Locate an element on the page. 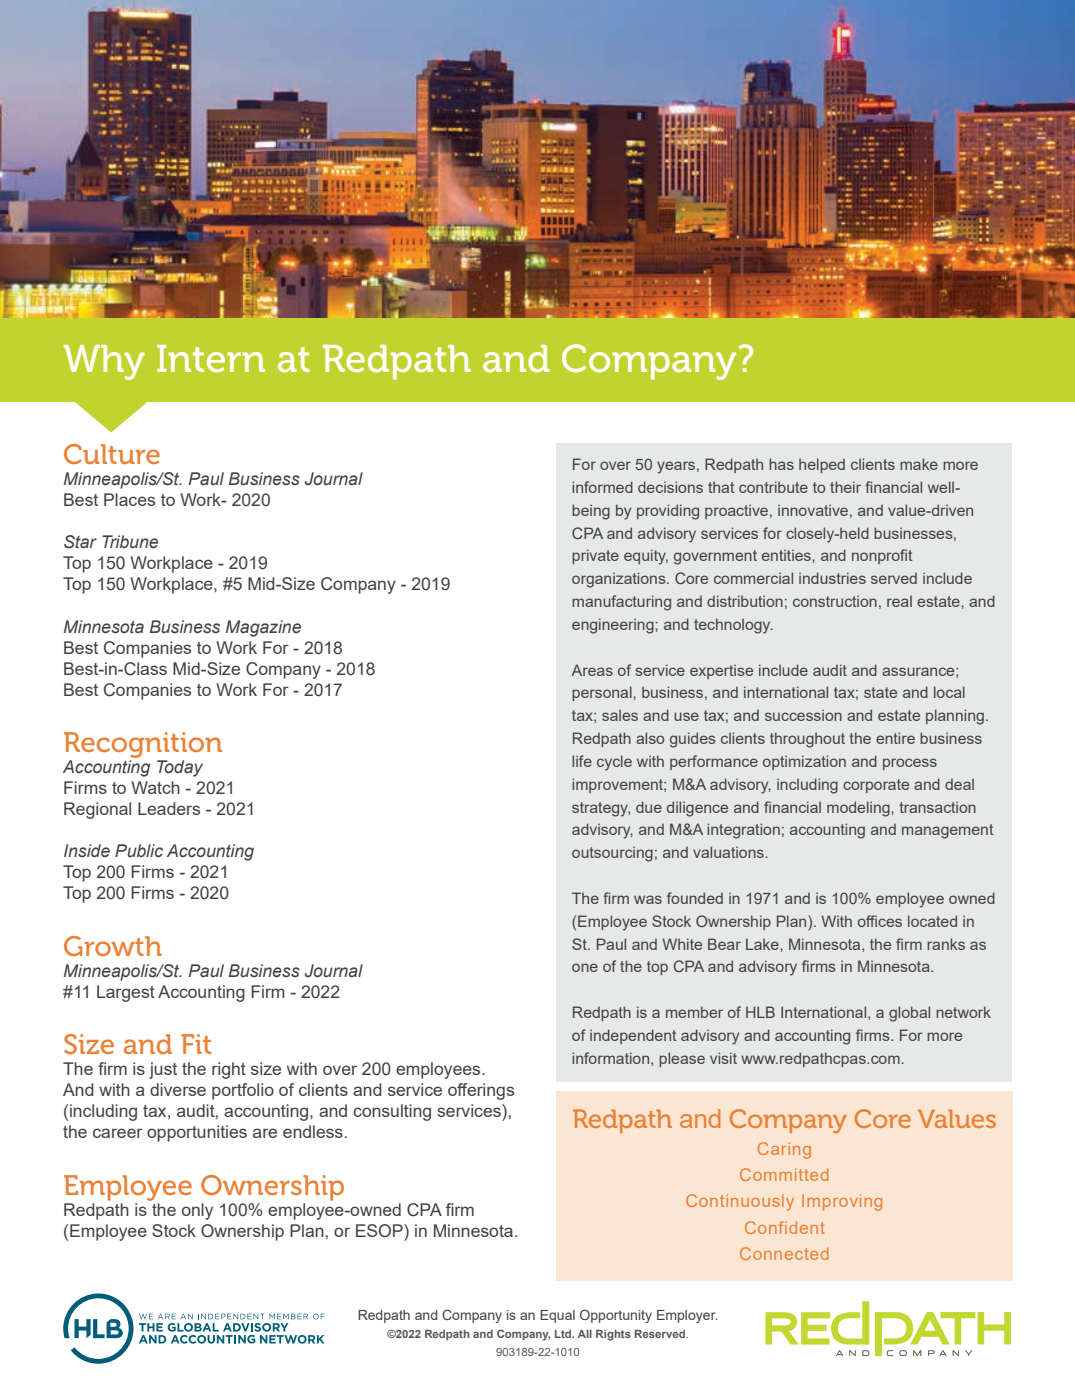 The image size is (1075, 1391). Why is located at coordinates (104, 362).
